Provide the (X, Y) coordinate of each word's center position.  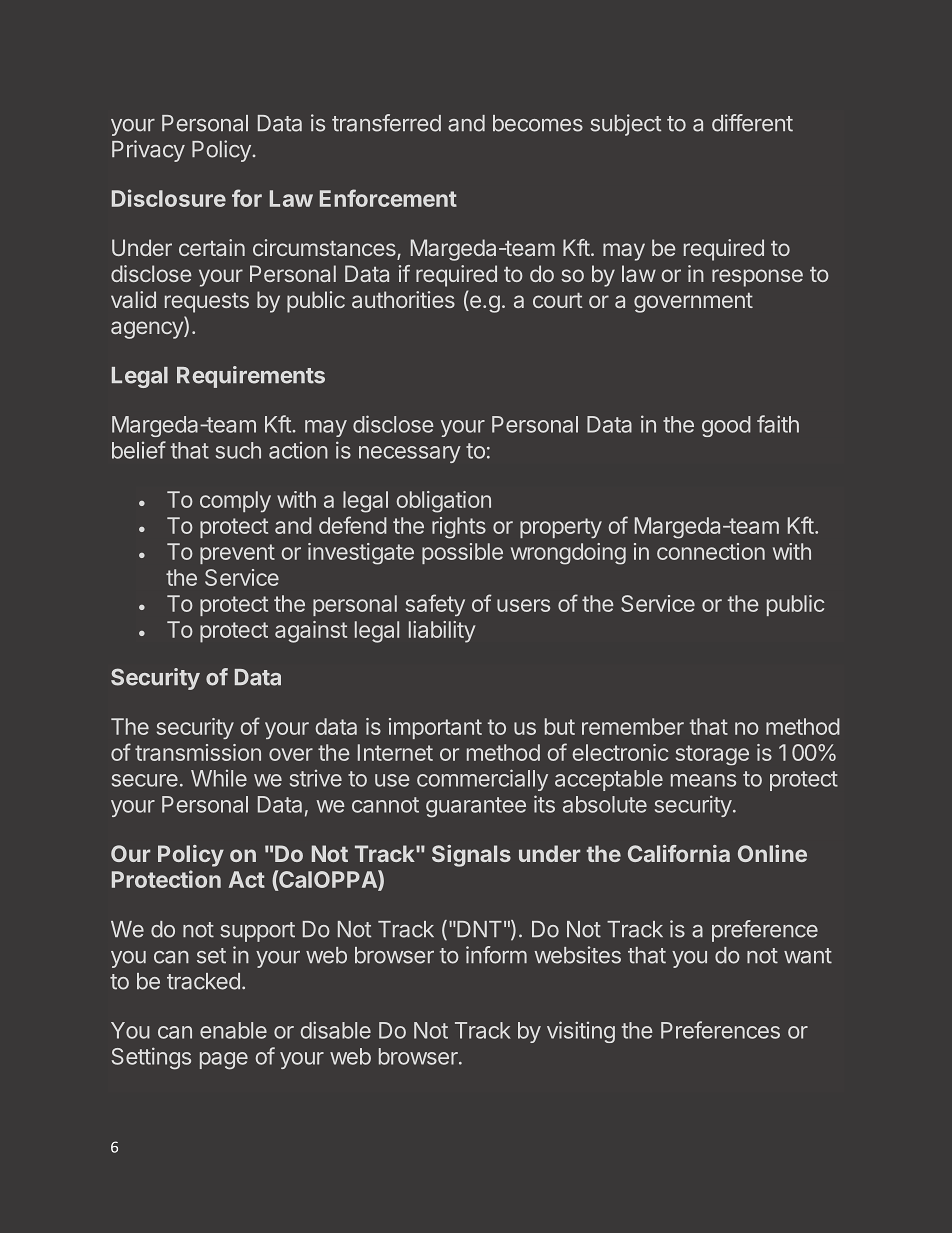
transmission (198, 752)
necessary (410, 454)
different (752, 123)
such (238, 450)
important (435, 728)
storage (712, 755)
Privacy (148, 151)
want (808, 956)
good (726, 426)
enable (233, 1030)
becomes (538, 123)
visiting (581, 1032)
